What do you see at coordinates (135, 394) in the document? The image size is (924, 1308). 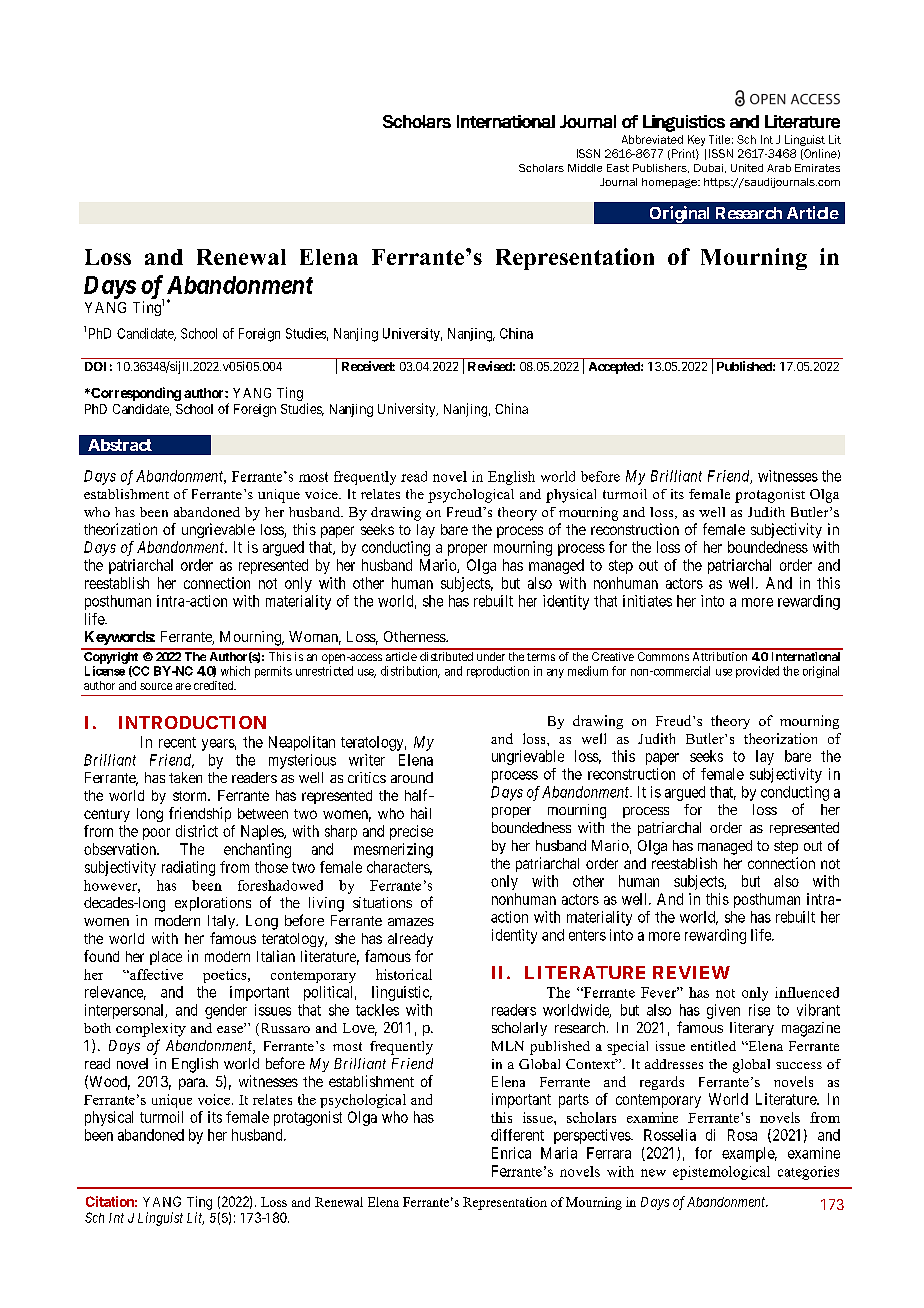 I see `Corresponding` at bounding box center [135, 394].
